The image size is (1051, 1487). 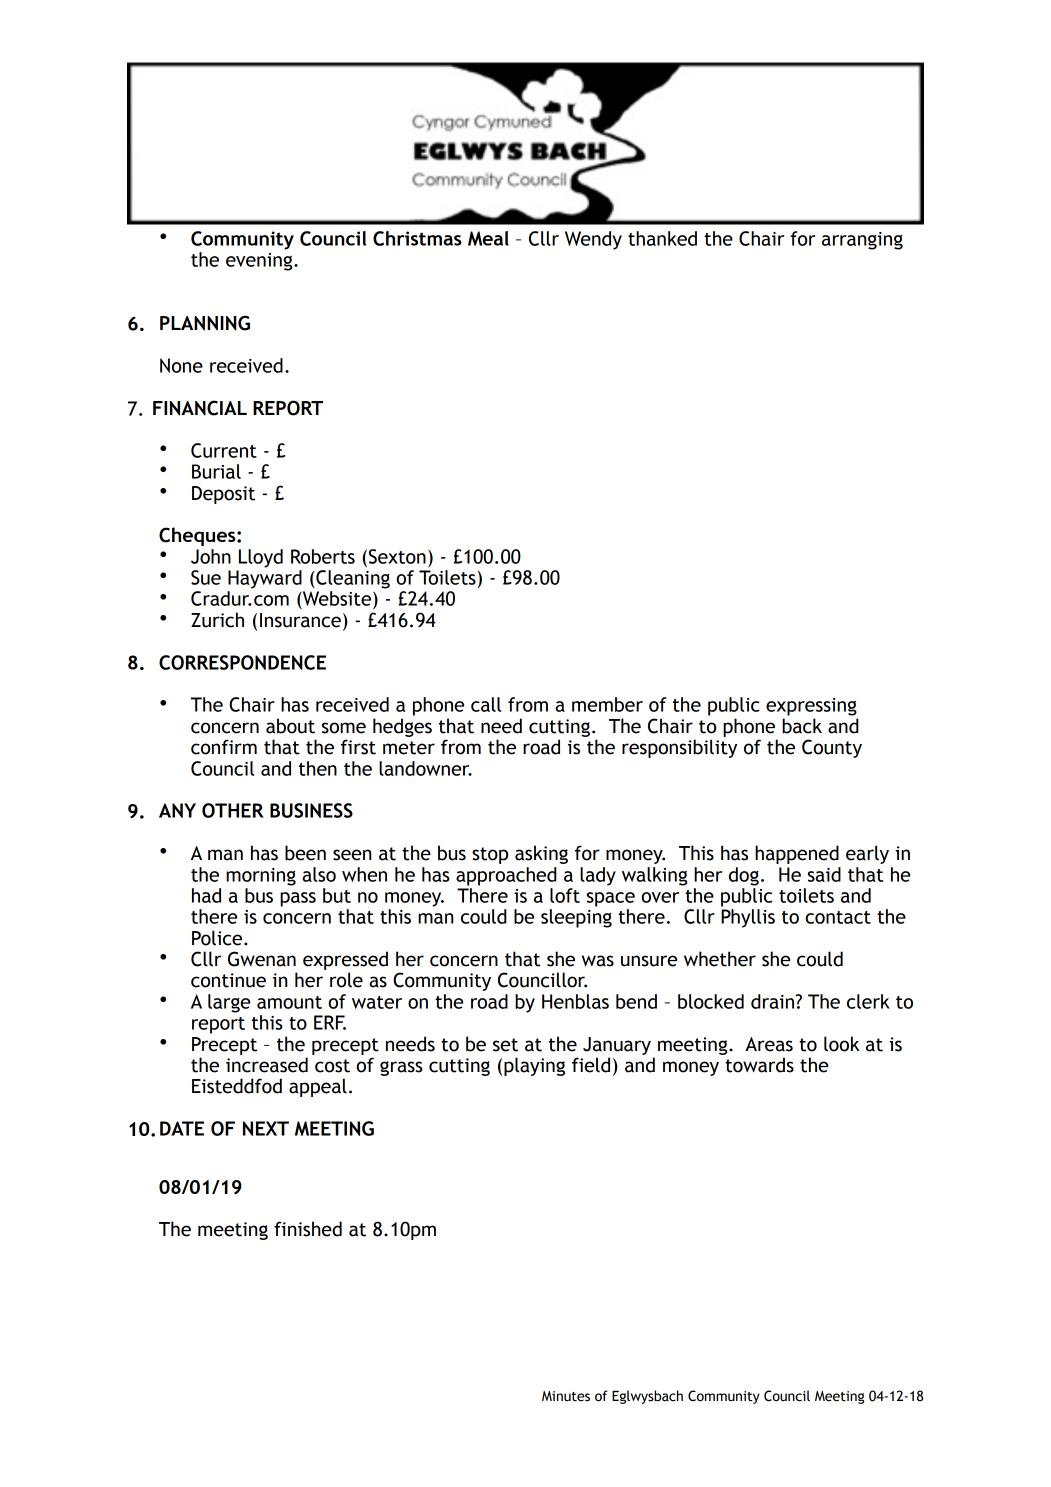 I want to click on call, so click(x=486, y=704).
